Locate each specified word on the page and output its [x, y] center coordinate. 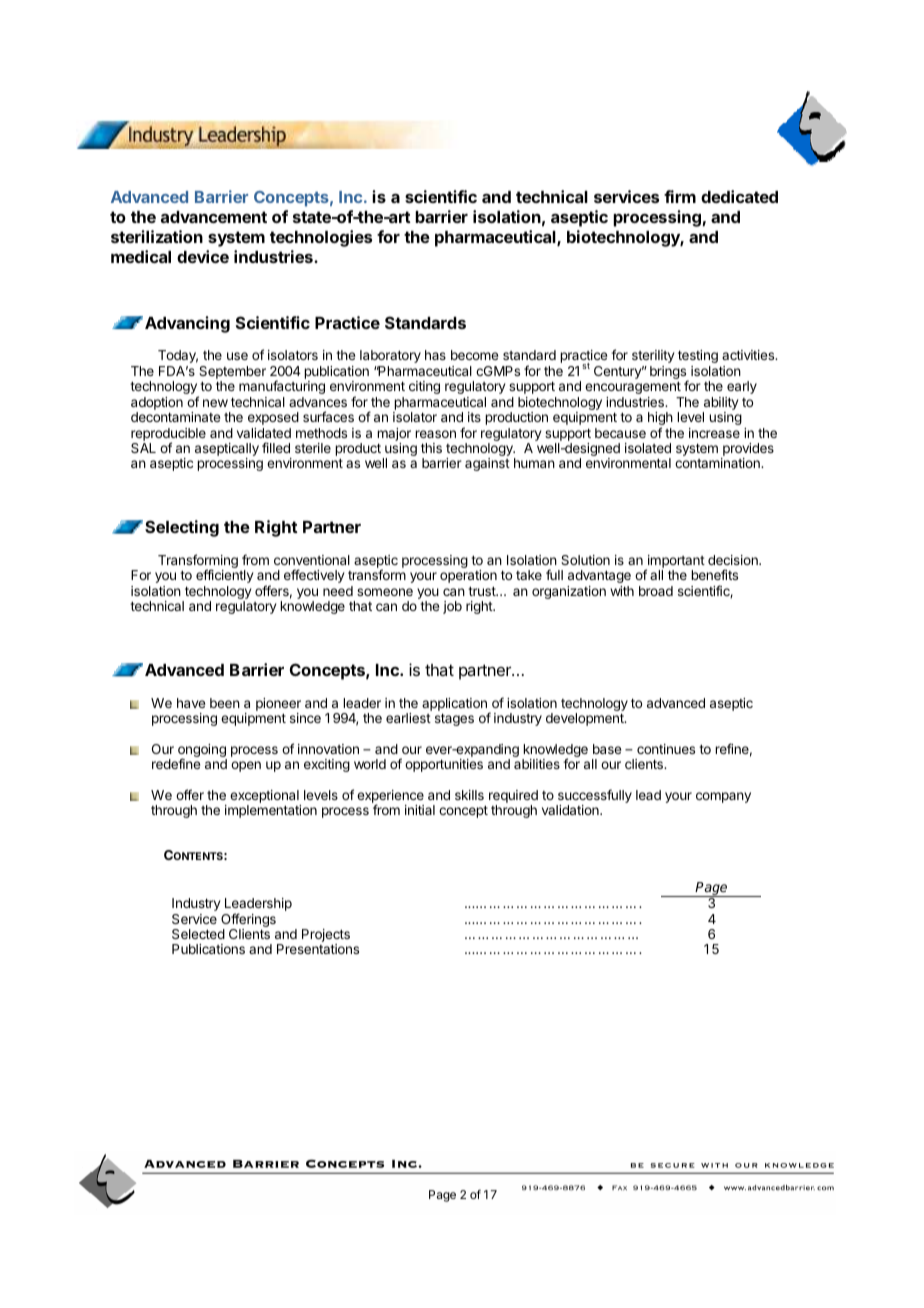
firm [680, 196]
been [225, 703]
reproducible [168, 435]
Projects [326, 937]
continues [666, 749]
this [431, 448]
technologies [321, 238]
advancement [214, 217]
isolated [648, 448]
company [723, 797]
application [454, 704]
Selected [198, 934]
